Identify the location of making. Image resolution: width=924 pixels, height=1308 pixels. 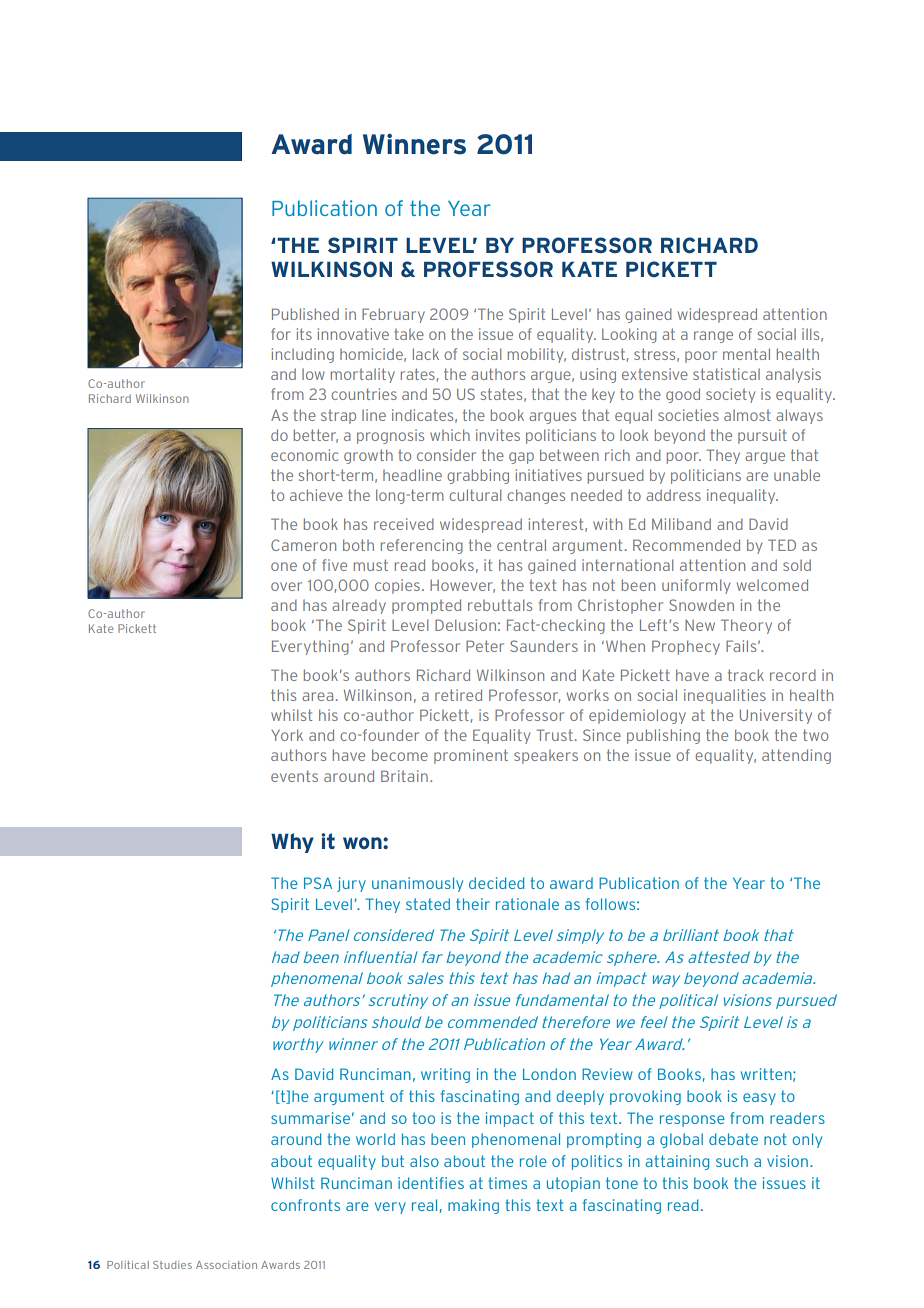
(473, 1206).
